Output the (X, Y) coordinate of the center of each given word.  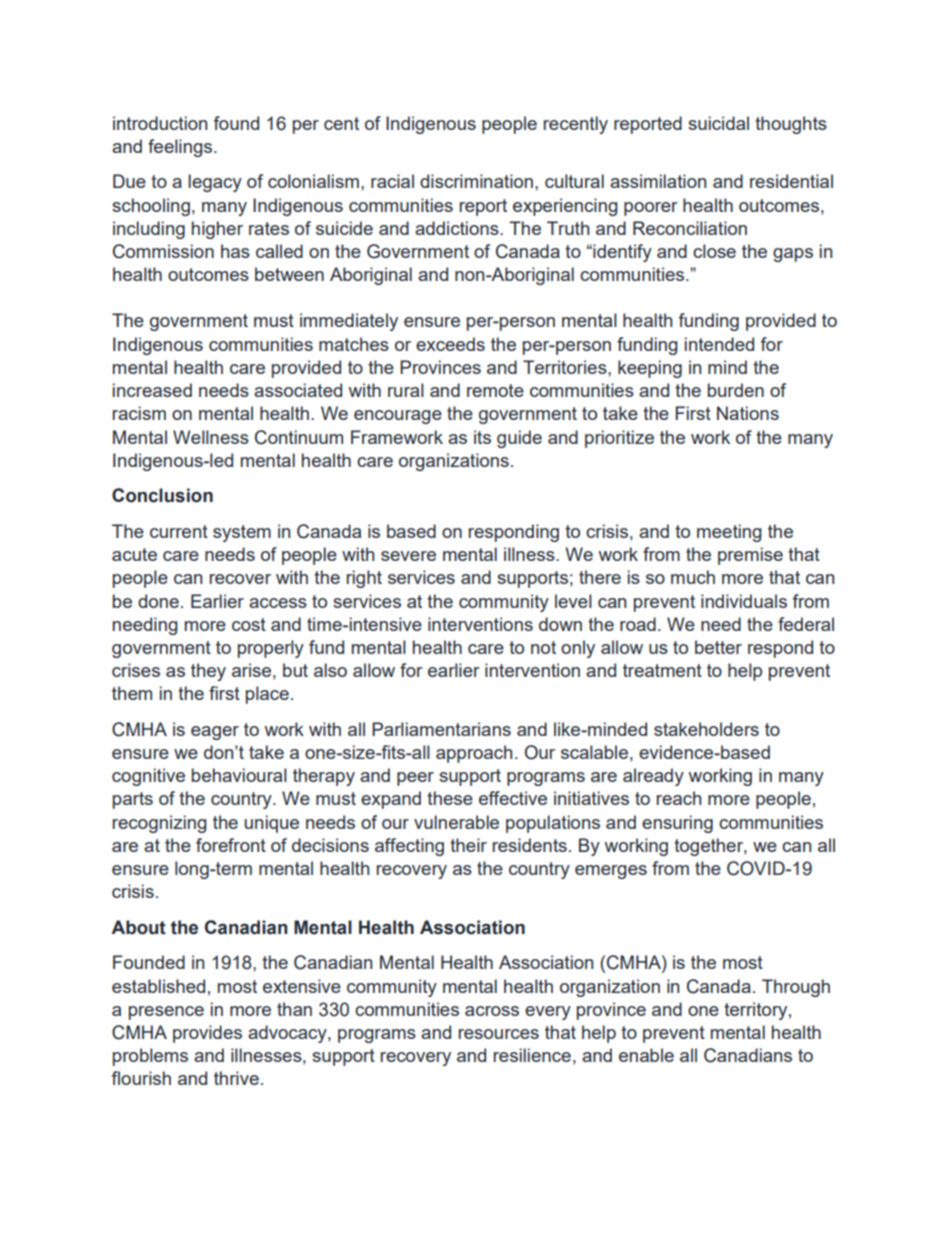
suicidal (718, 123)
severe (408, 556)
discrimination (476, 181)
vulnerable (456, 822)
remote (495, 390)
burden (736, 390)
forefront (231, 845)
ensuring (677, 824)
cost (249, 624)
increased (152, 390)
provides (207, 1034)
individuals (744, 601)
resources (499, 1034)
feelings (181, 148)
